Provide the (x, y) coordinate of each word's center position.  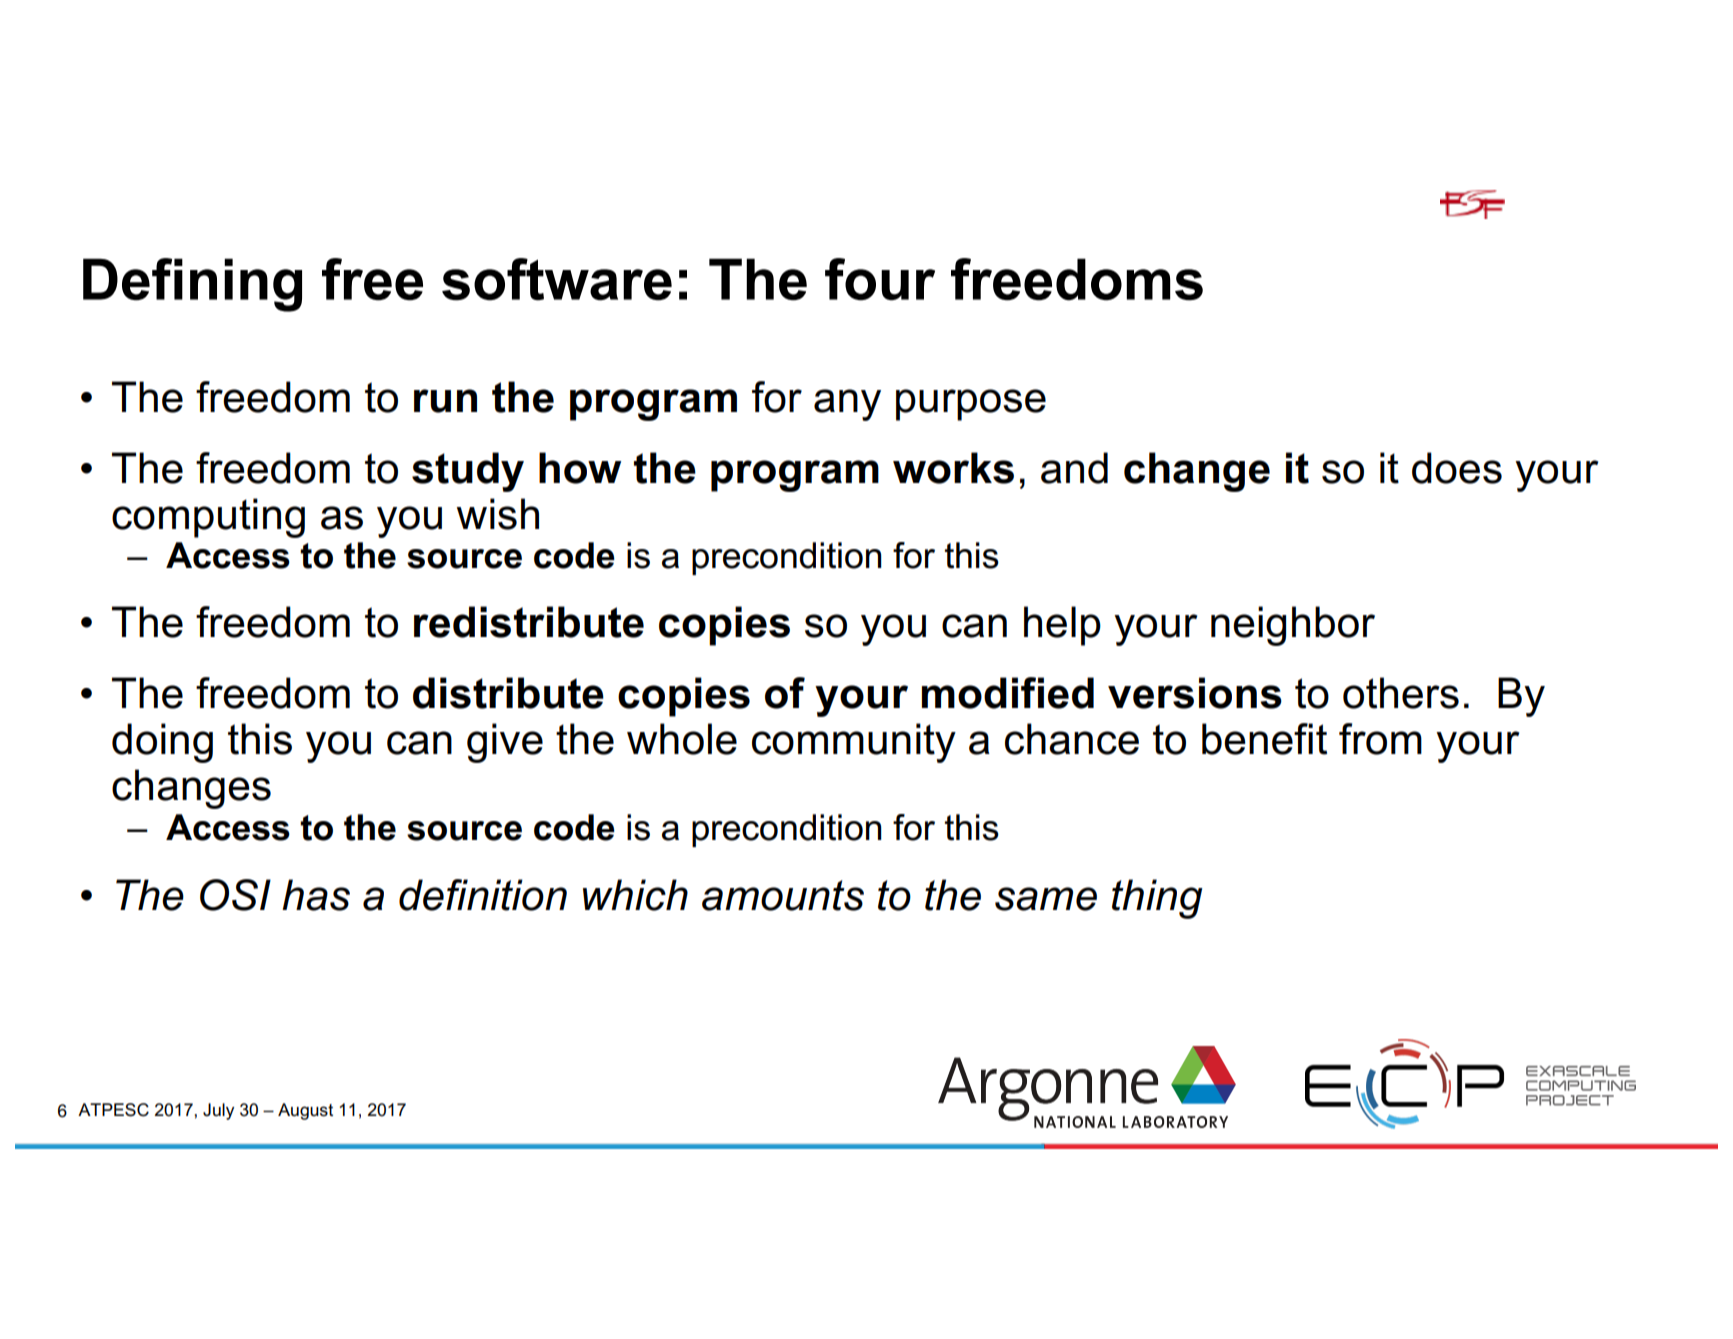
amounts (783, 895)
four (880, 279)
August (305, 1111)
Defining (192, 285)
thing (1157, 899)
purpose (971, 405)
